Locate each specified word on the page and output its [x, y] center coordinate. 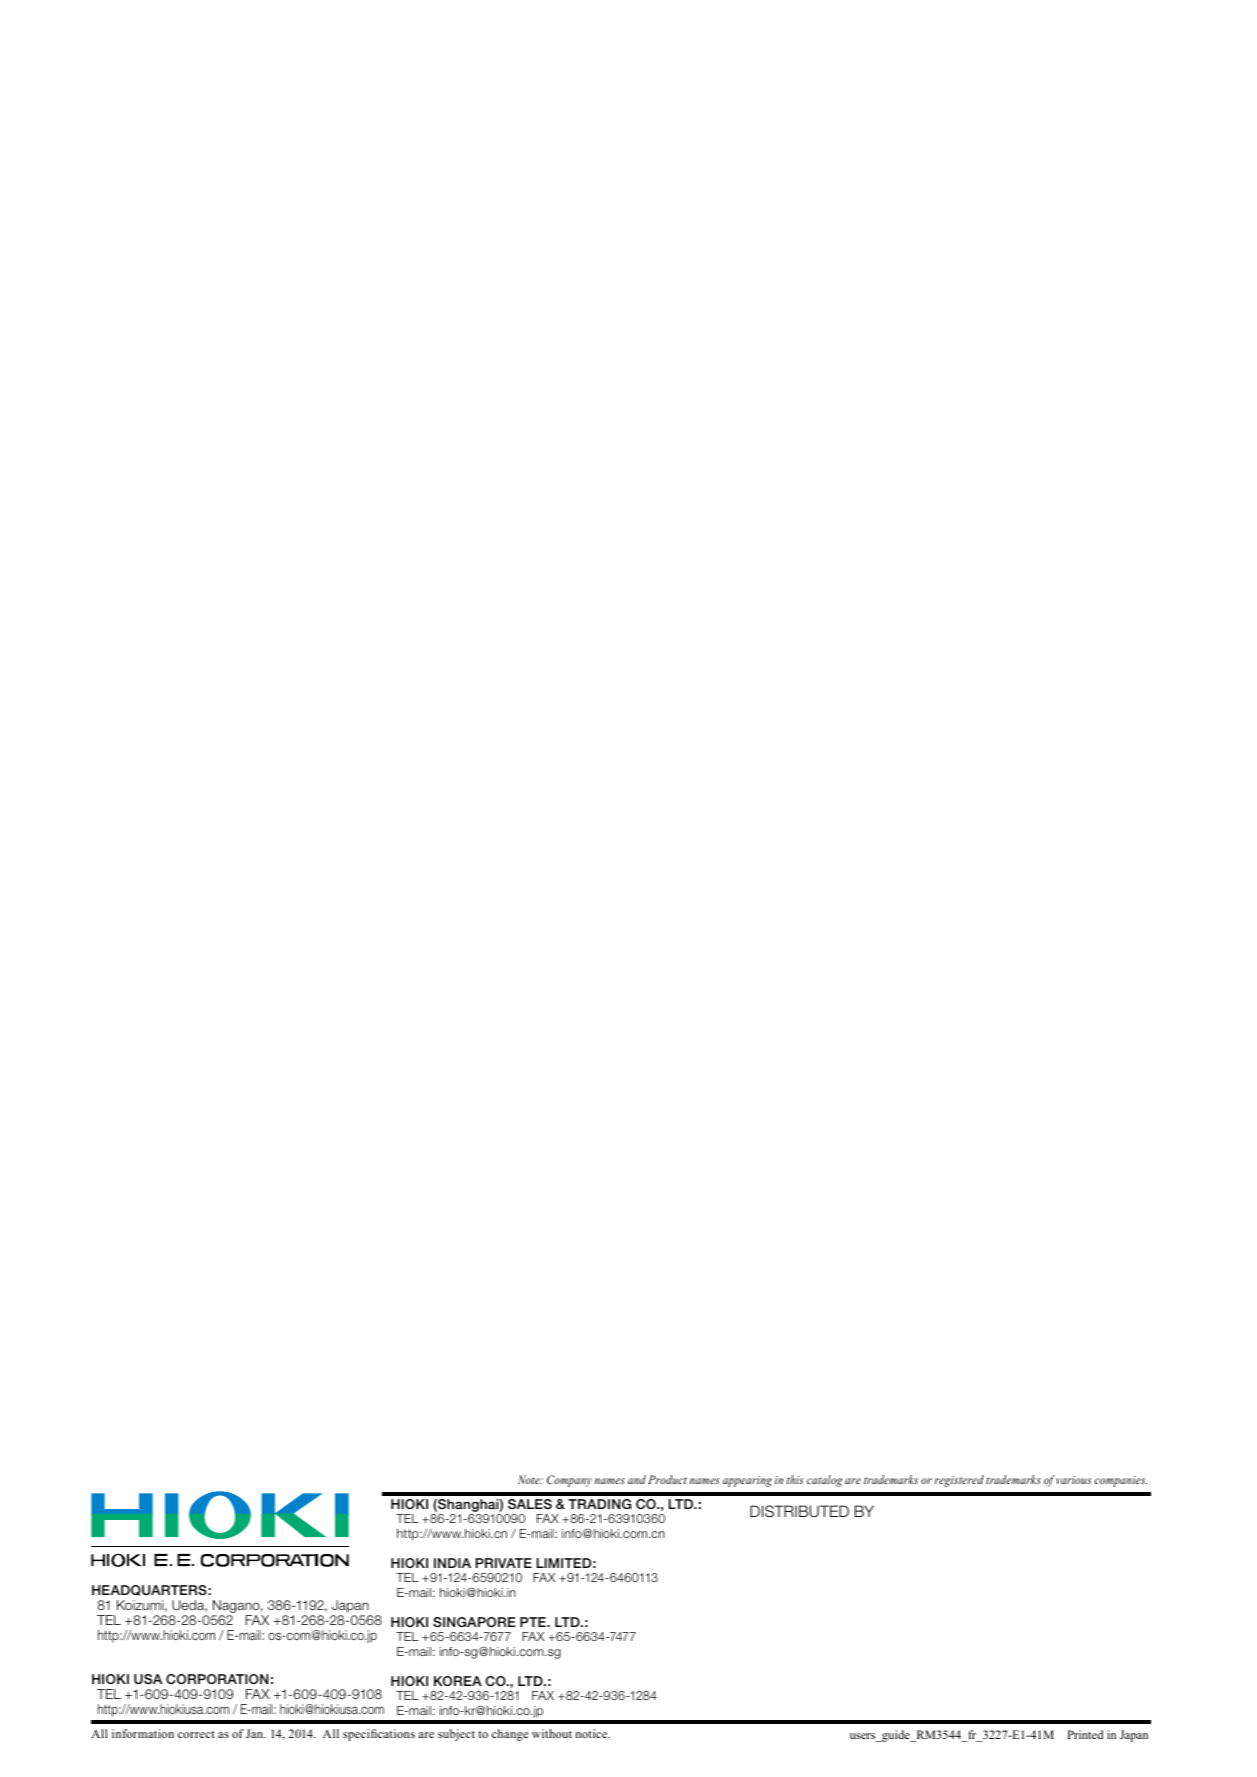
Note [530, 1479]
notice [593, 1733]
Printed [1085, 1734]
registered [959, 1481]
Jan [256, 1733]
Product [667, 1479]
